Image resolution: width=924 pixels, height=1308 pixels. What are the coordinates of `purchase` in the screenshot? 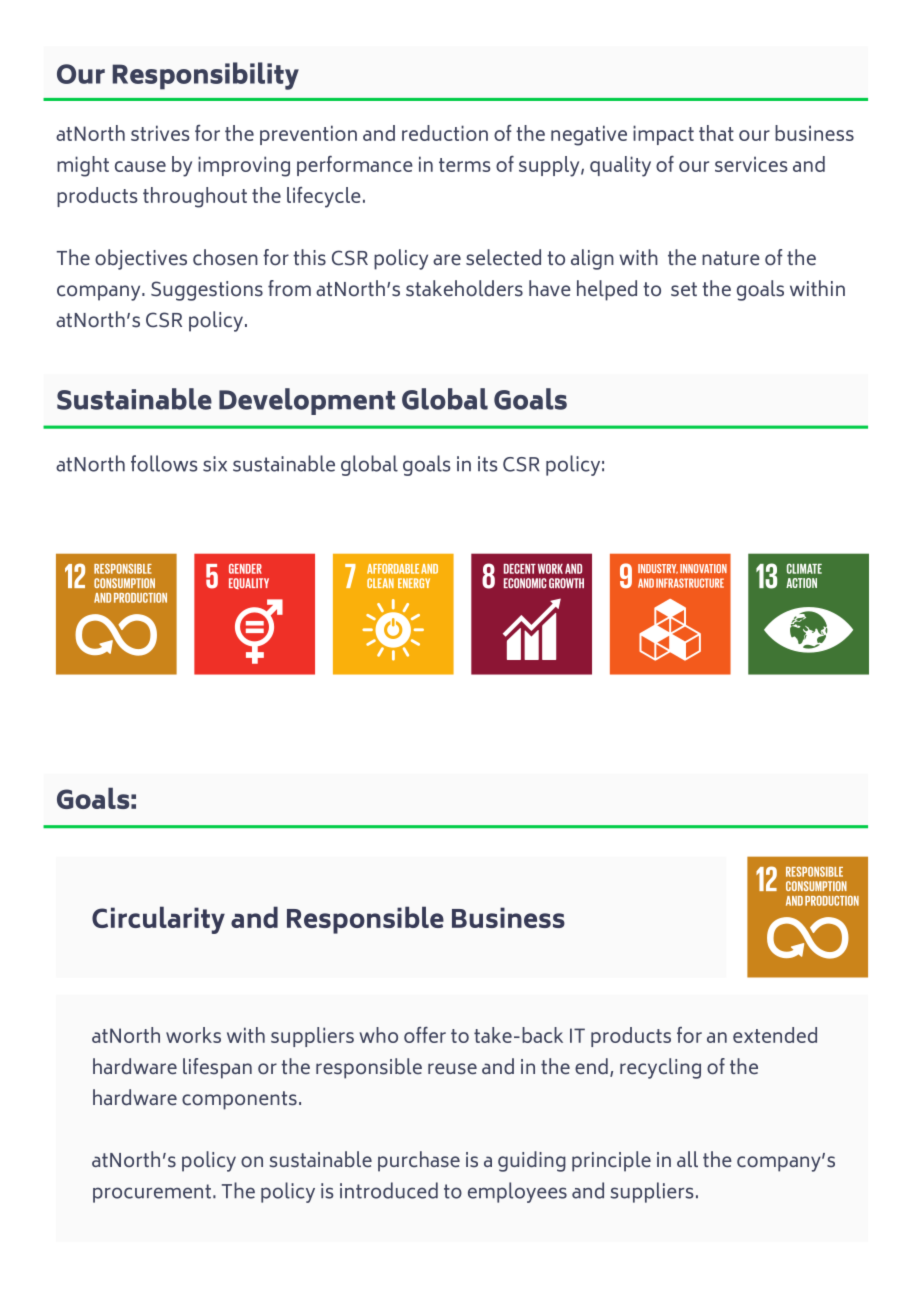 It's located at (419, 1161).
